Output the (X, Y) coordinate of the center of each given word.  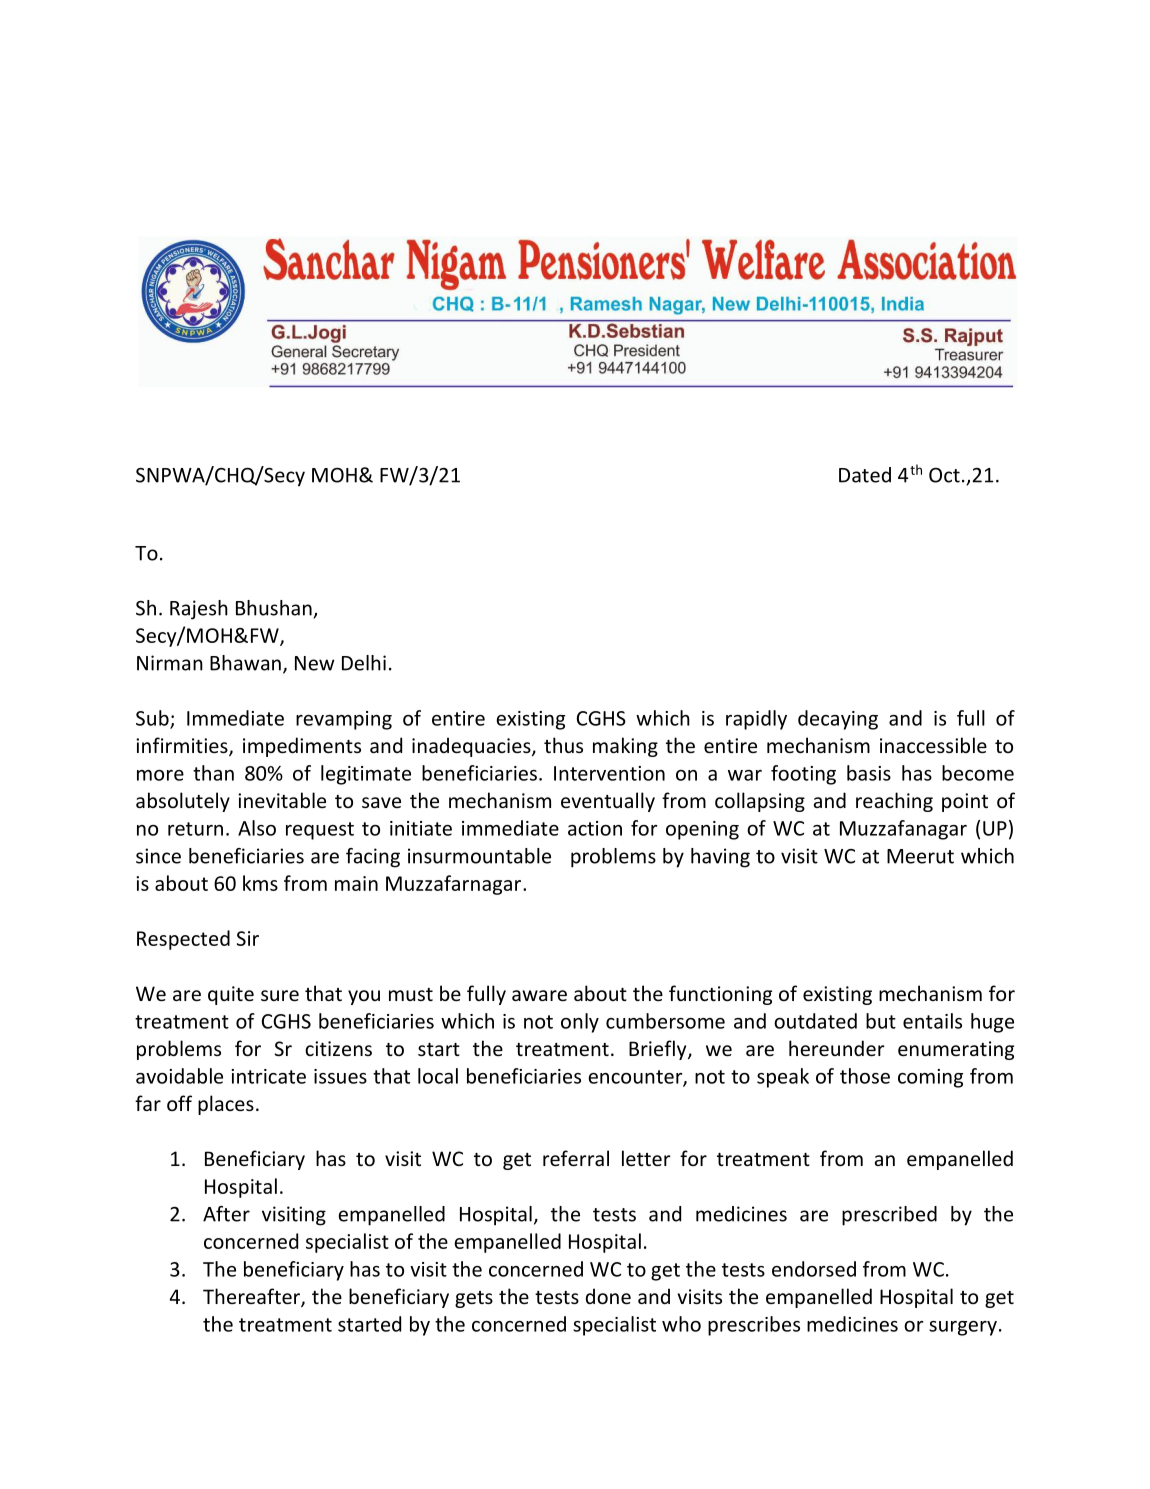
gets (474, 1299)
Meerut (920, 856)
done (608, 1296)
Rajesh (199, 610)
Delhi (364, 663)
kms (260, 883)
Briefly (659, 1050)
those (865, 1076)
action (595, 828)
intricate (269, 1076)
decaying (838, 720)
